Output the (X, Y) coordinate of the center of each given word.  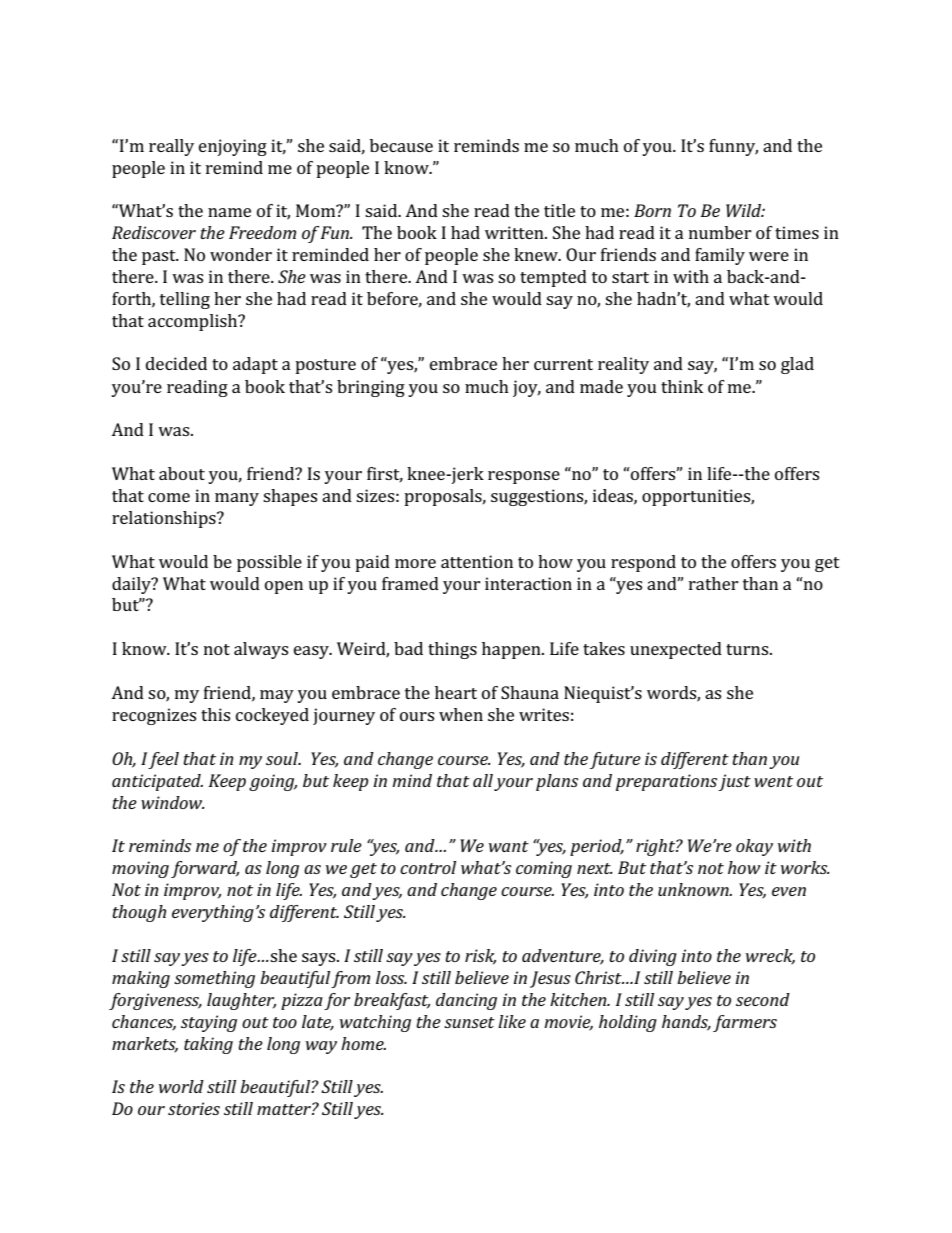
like (512, 1021)
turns (748, 649)
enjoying (233, 147)
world (181, 1086)
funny (733, 147)
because (401, 145)
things (452, 650)
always (261, 650)
